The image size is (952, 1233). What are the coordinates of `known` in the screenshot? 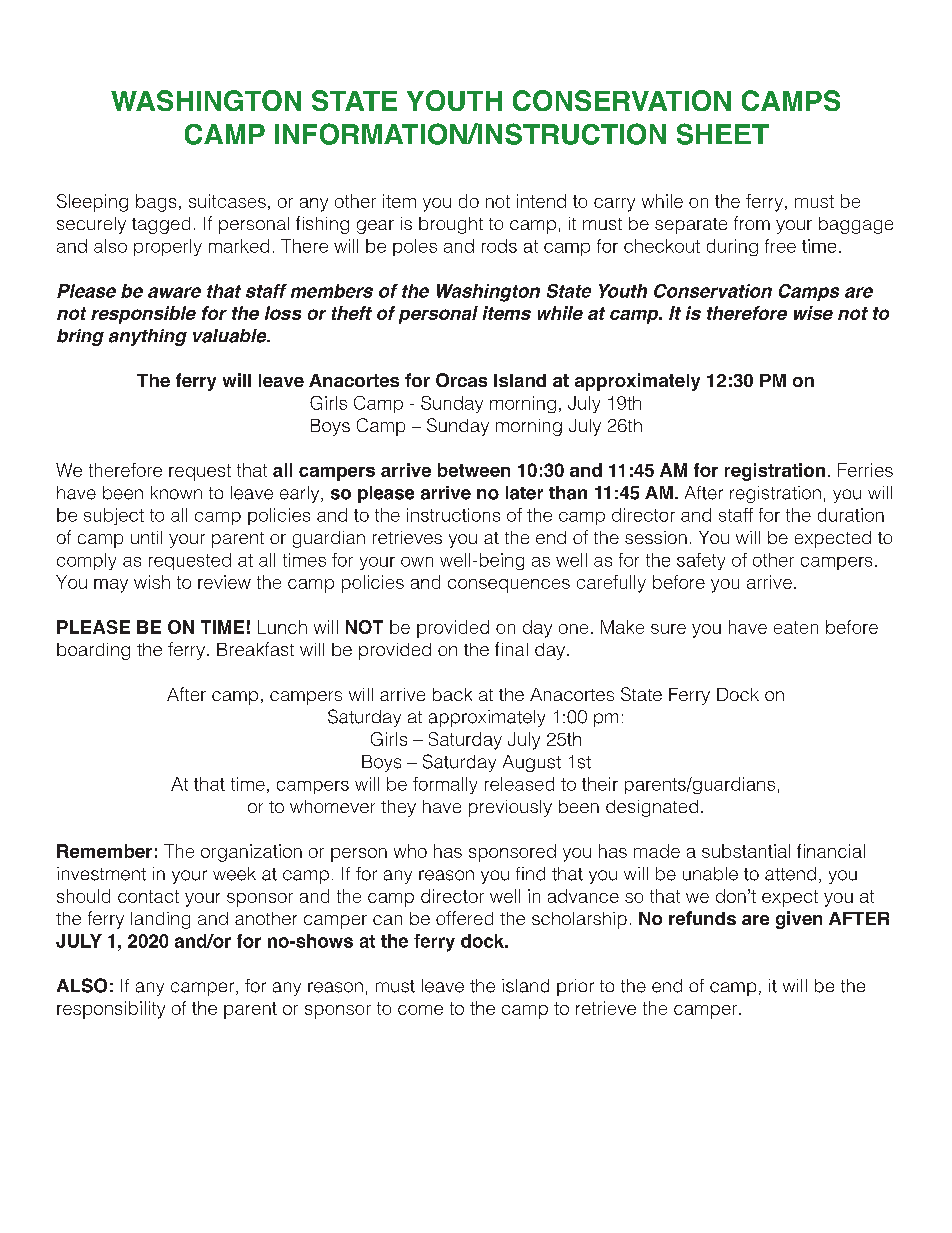 It's located at (176, 493).
